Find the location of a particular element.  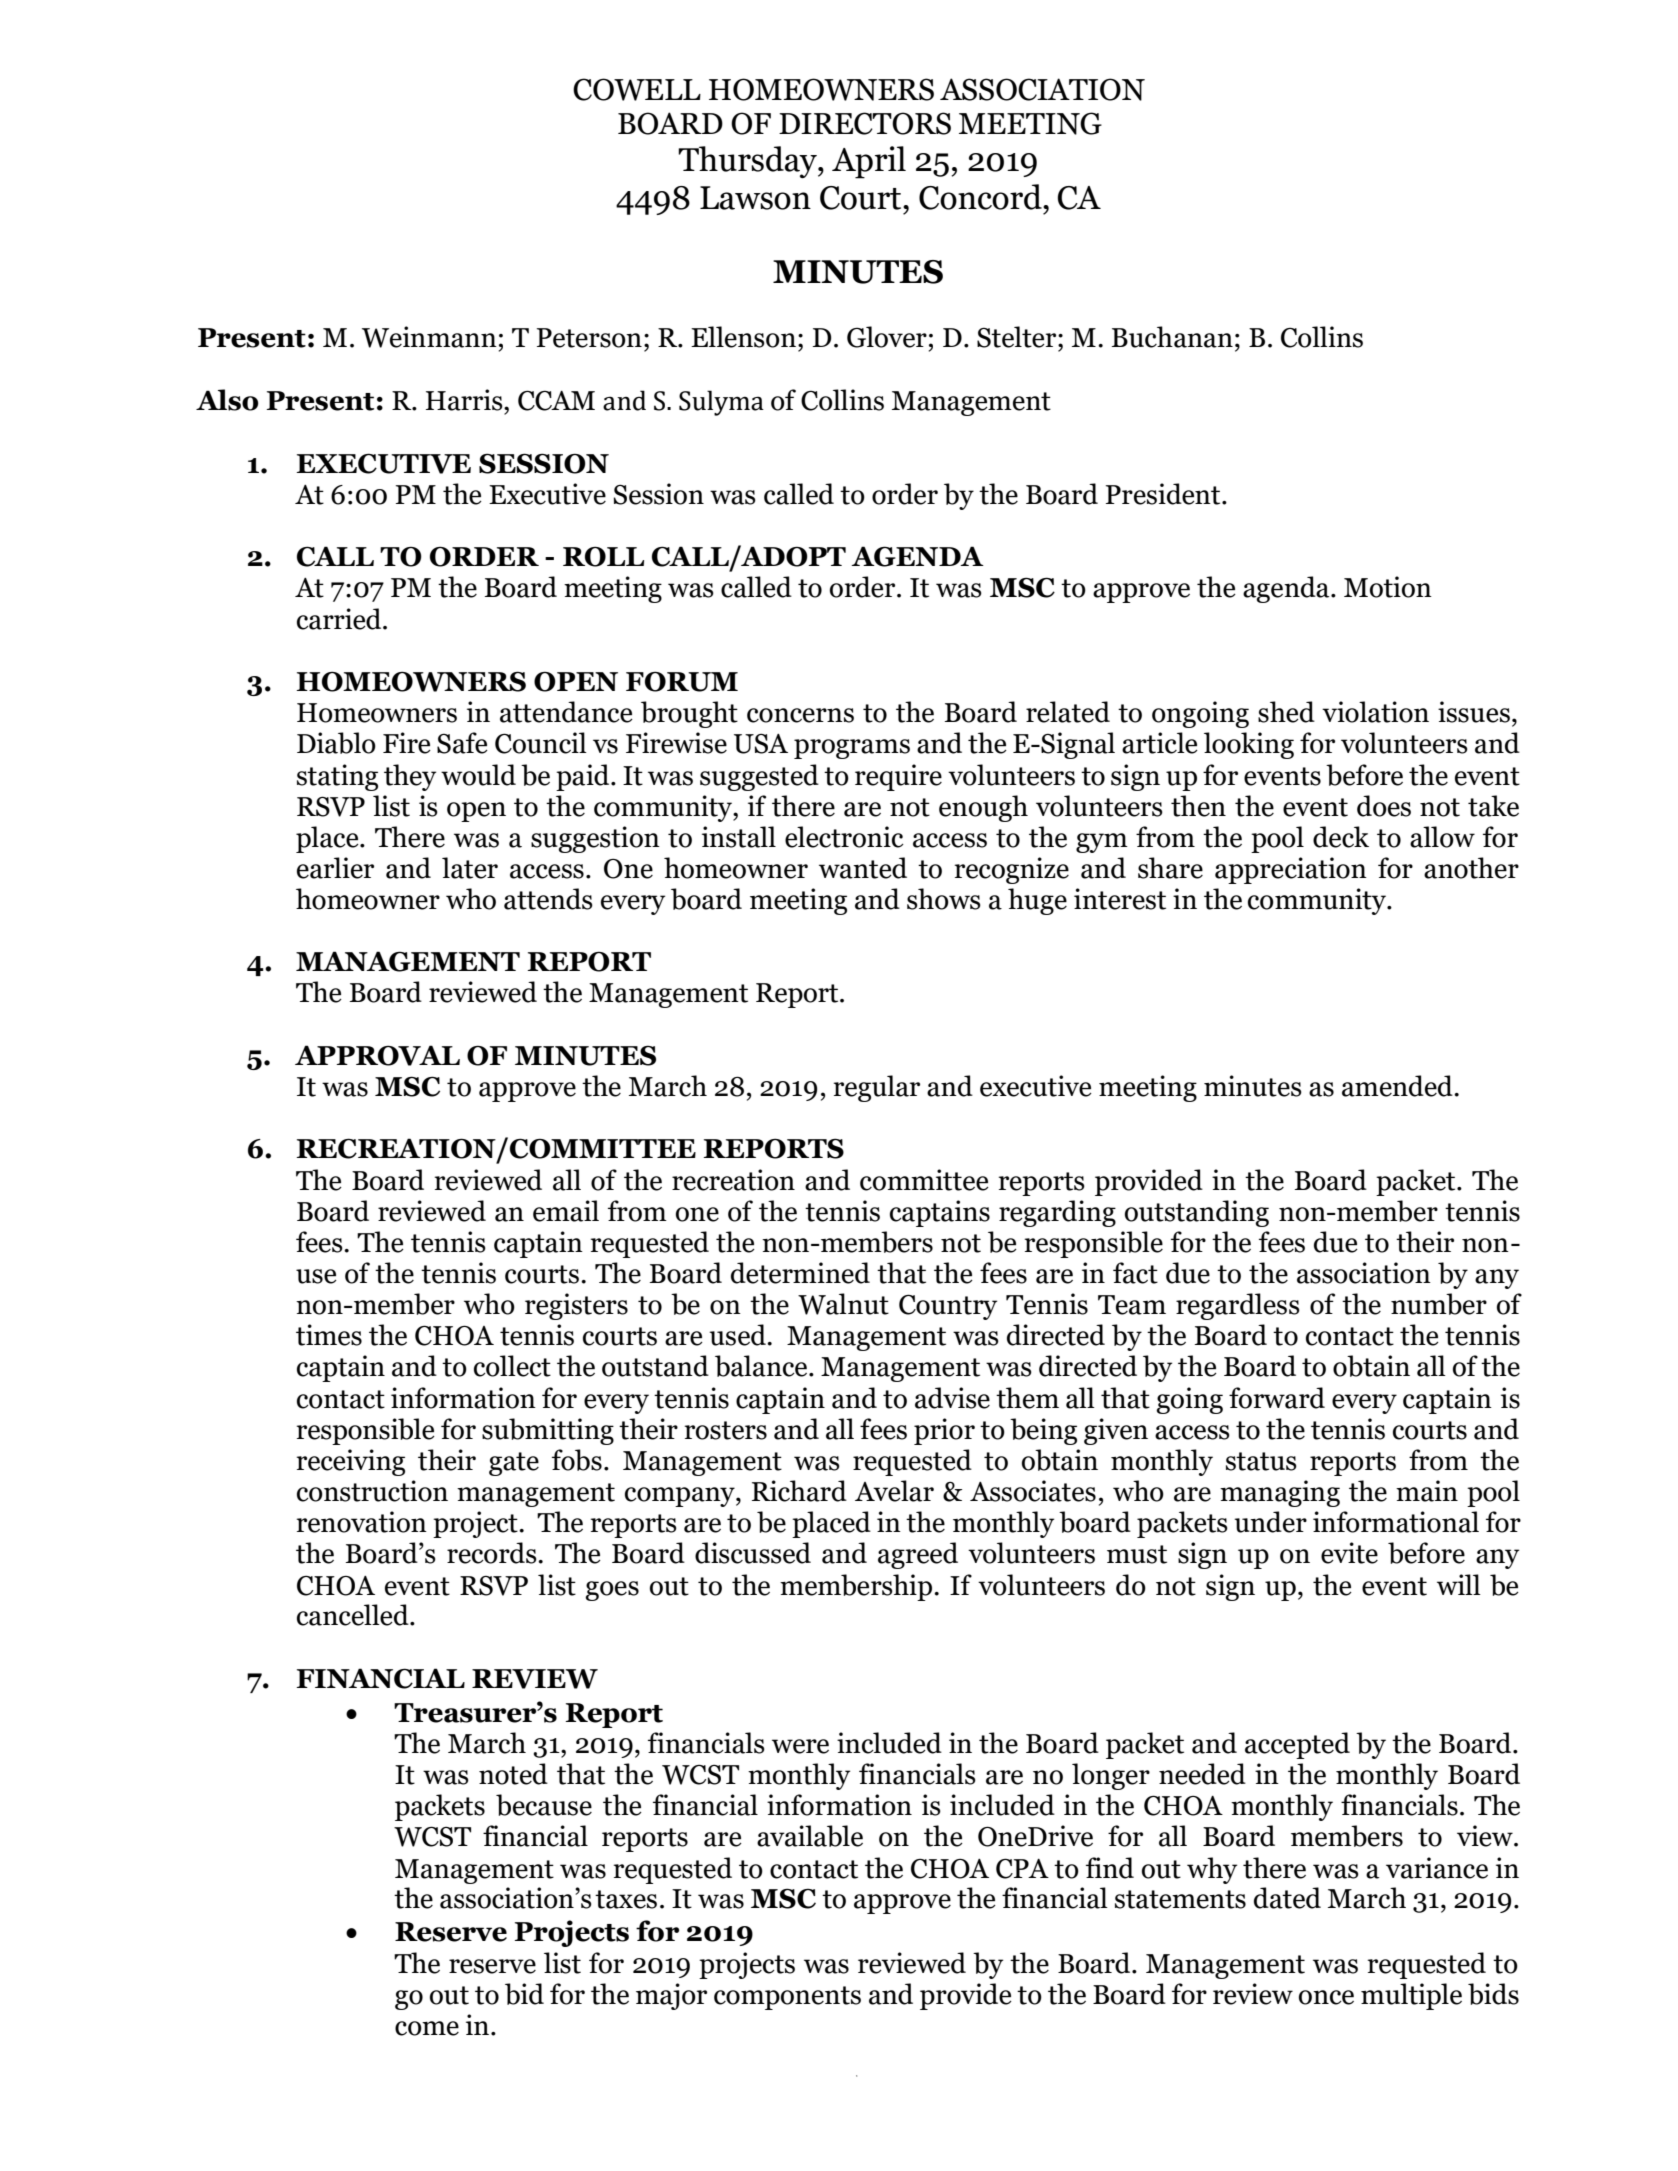

programs is located at coordinates (852, 749).
